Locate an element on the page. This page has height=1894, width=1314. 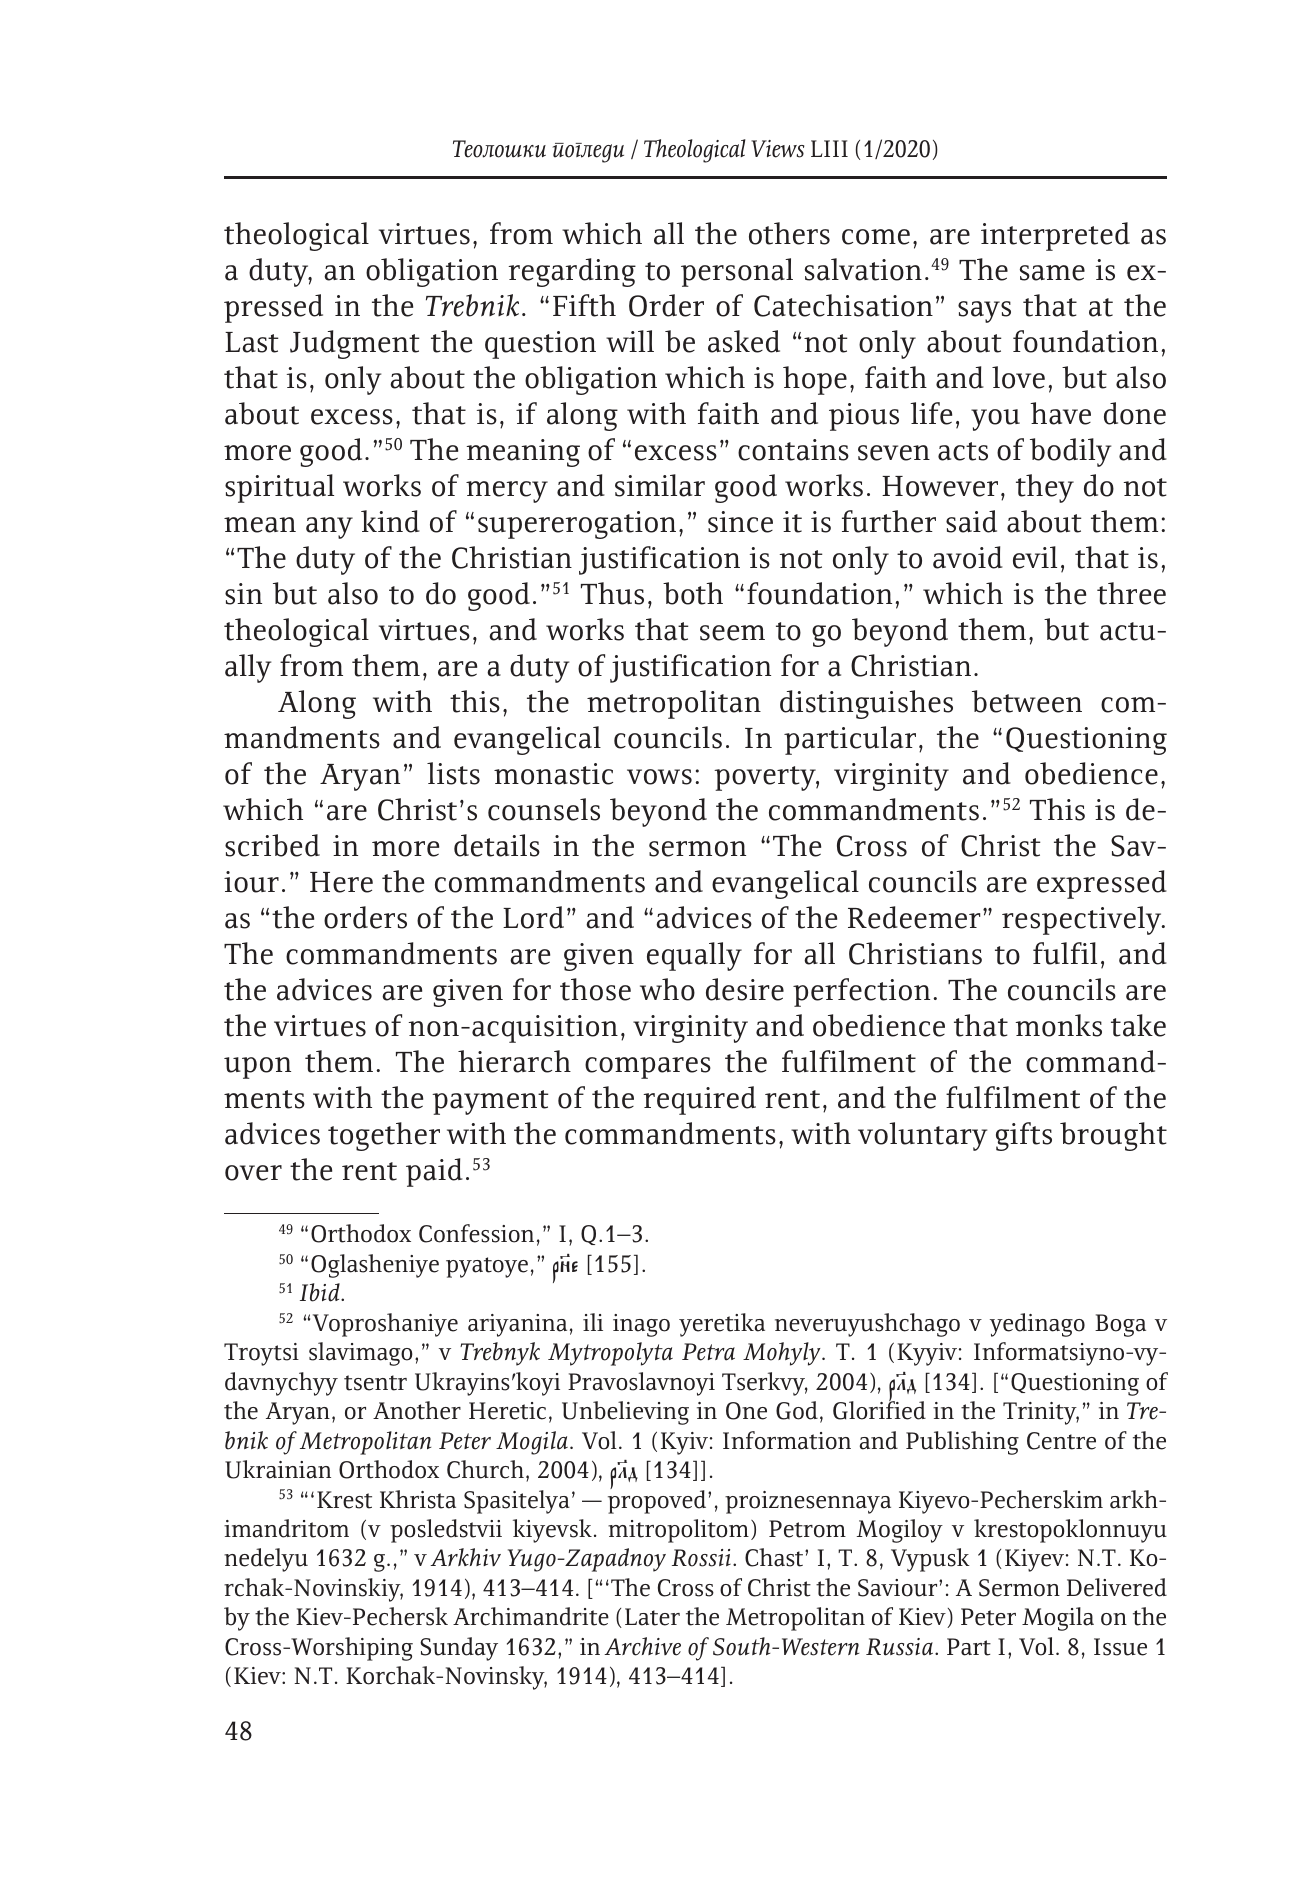
evil is located at coordinates (1035, 557).
